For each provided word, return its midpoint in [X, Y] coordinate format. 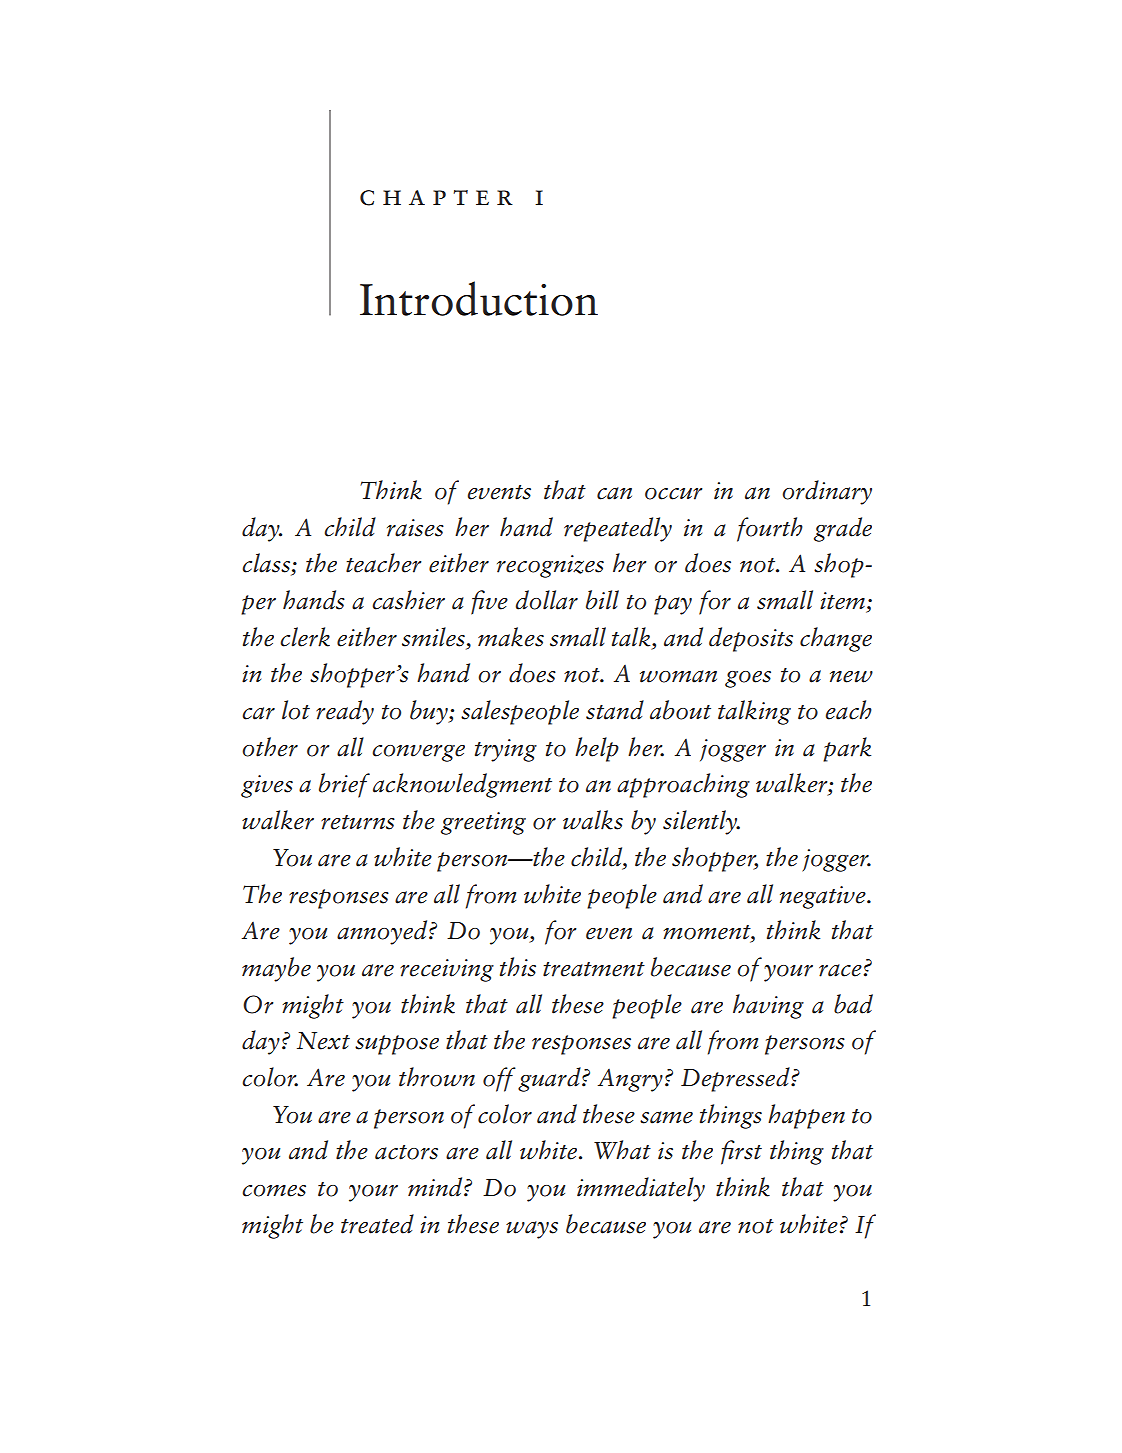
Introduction [479, 298]
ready [345, 712]
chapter [436, 198]
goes [748, 679]
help [597, 749]
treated [377, 1224]
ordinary [827, 492]
